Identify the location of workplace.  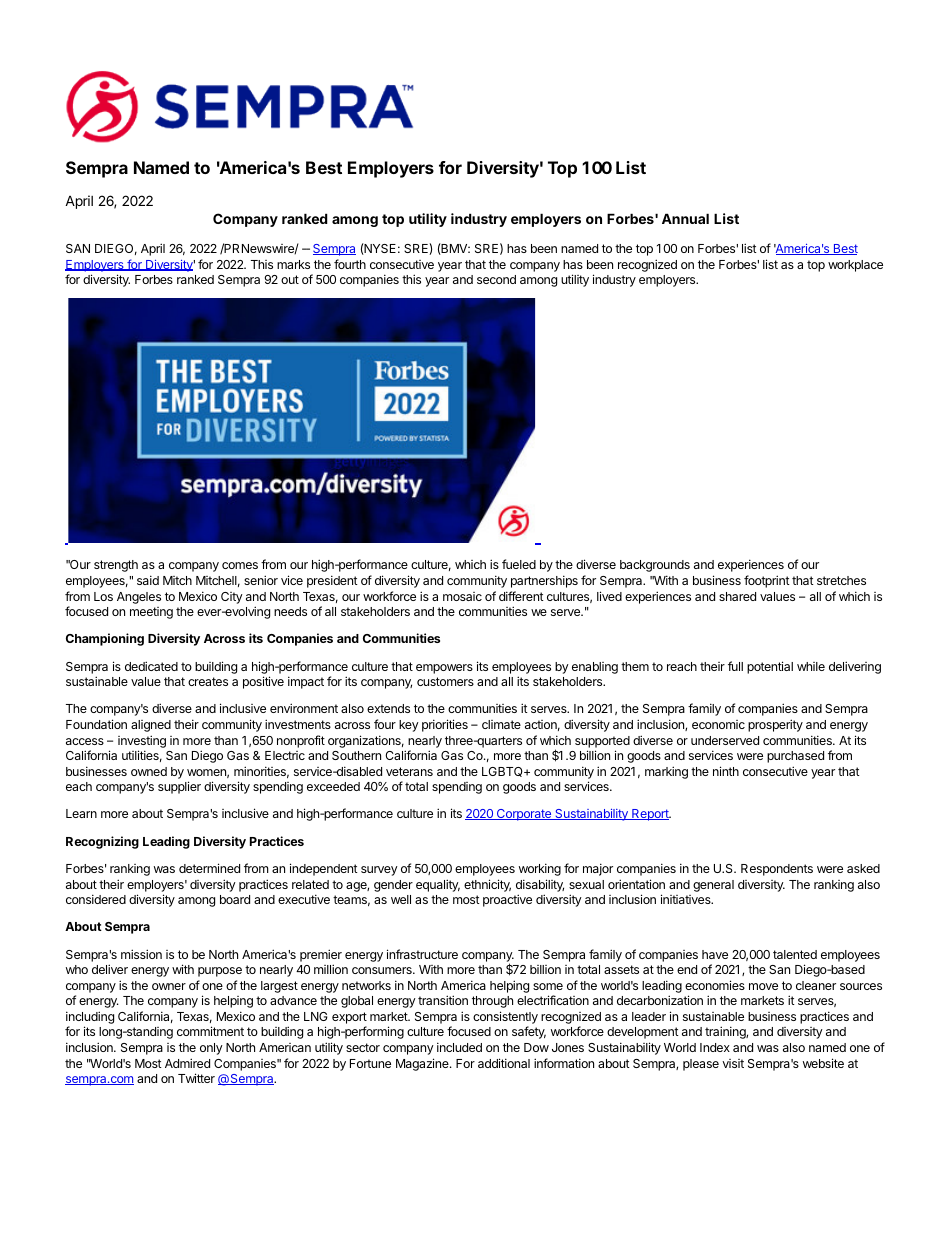
(855, 266).
